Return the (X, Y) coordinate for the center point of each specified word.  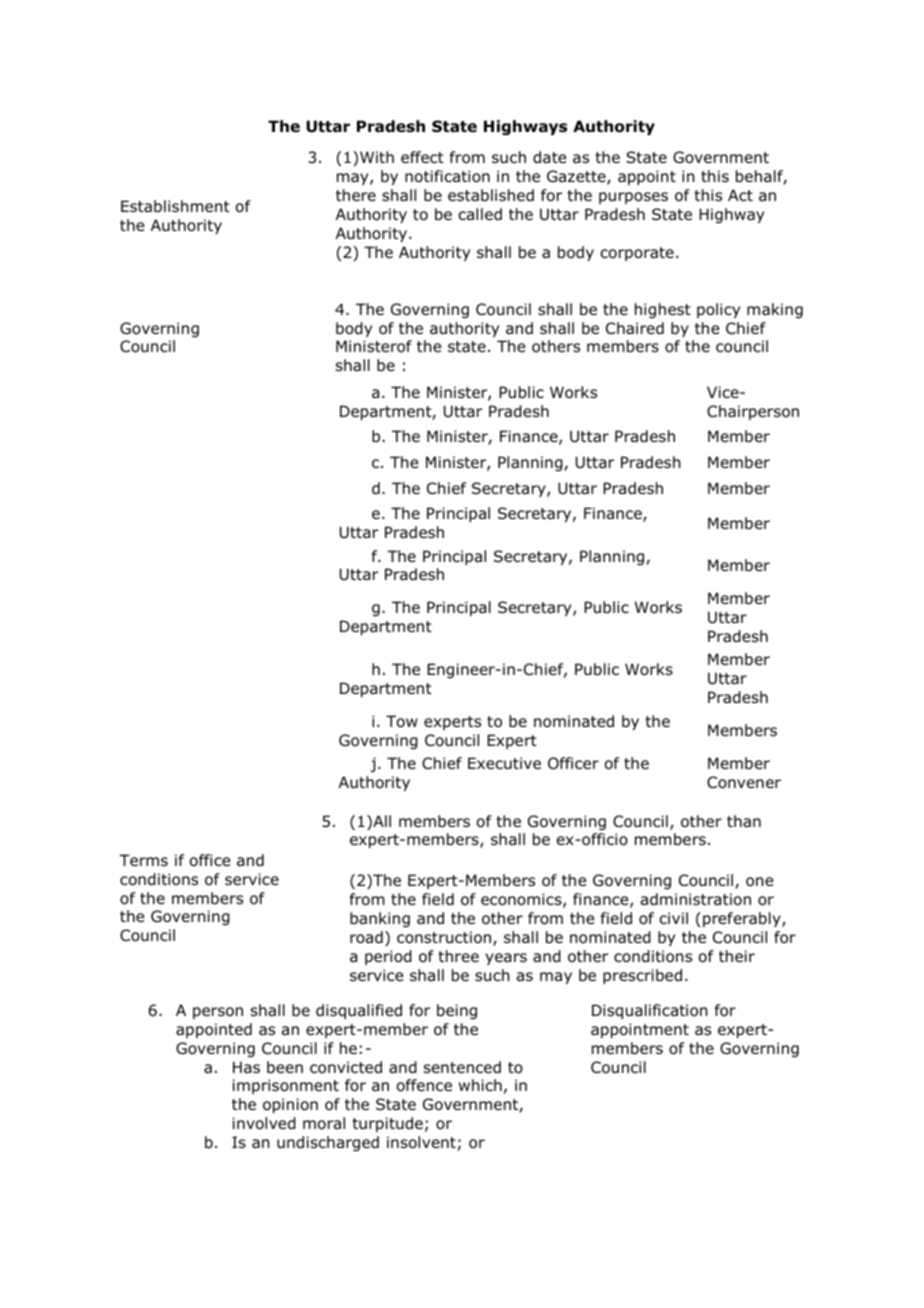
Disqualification (650, 1011)
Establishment (175, 206)
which (480, 1085)
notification (447, 176)
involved (264, 1123)
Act (740, 195)
